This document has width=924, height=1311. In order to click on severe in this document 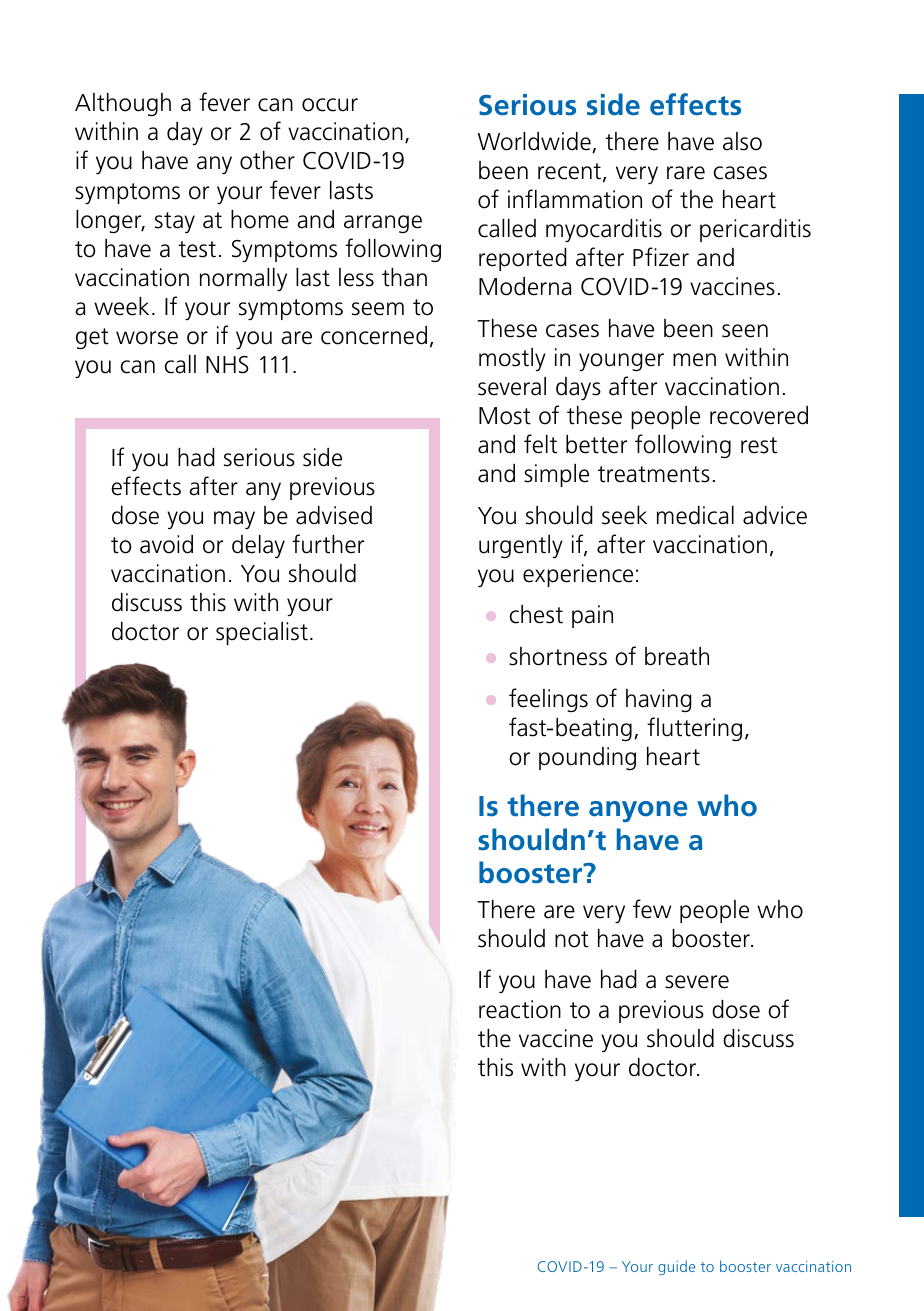, I will do `click(697, 982)`.
